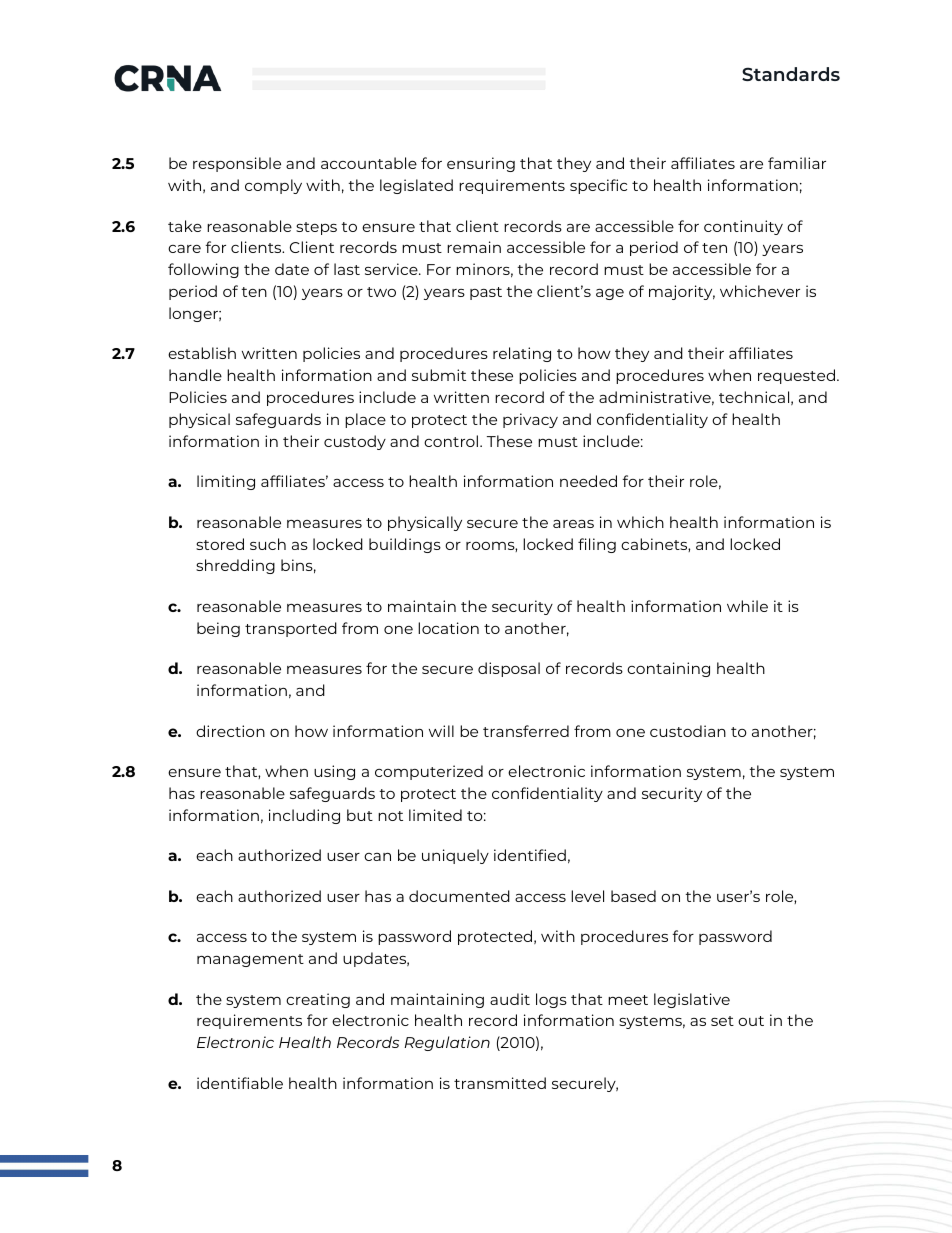 This page has height=1233, width=952. Describe the element at coordinates (304, 816) in the page. I see `including` at that location.
